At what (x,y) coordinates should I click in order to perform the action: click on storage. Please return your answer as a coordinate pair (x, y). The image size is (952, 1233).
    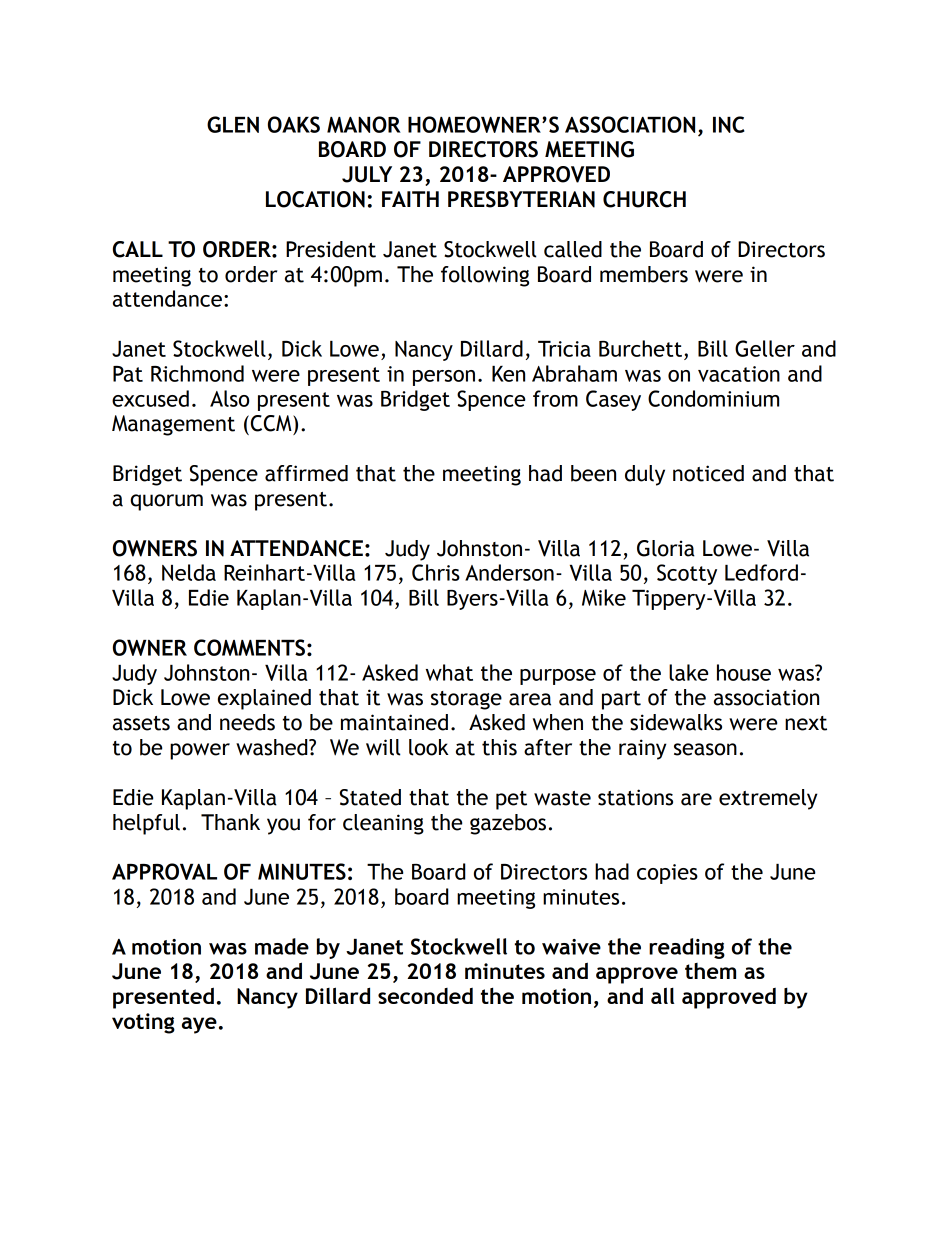
    Looking at the image, I should click on (466, 700).
